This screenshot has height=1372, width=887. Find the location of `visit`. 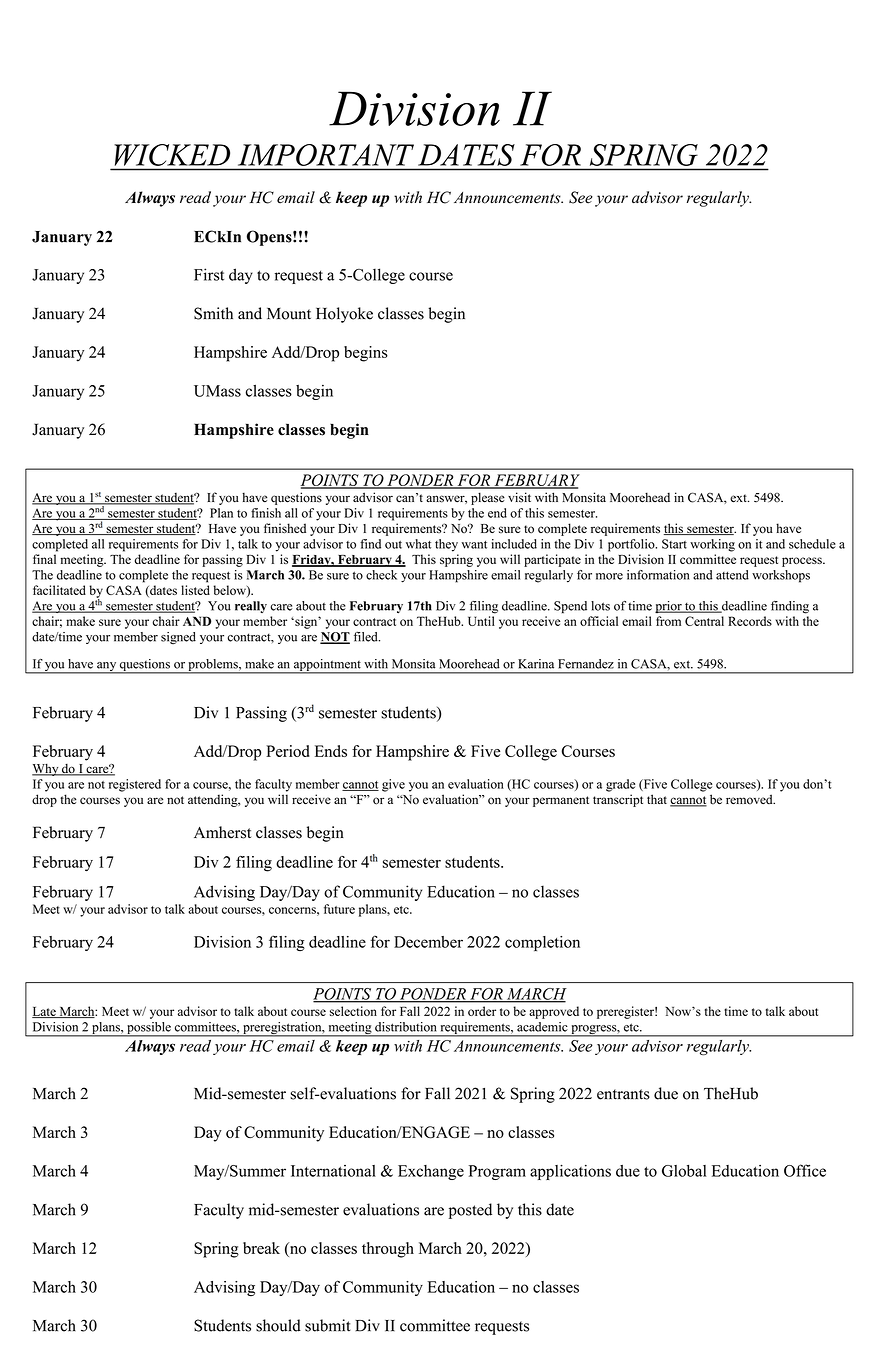

visit is located at coordinates (519, 497).
